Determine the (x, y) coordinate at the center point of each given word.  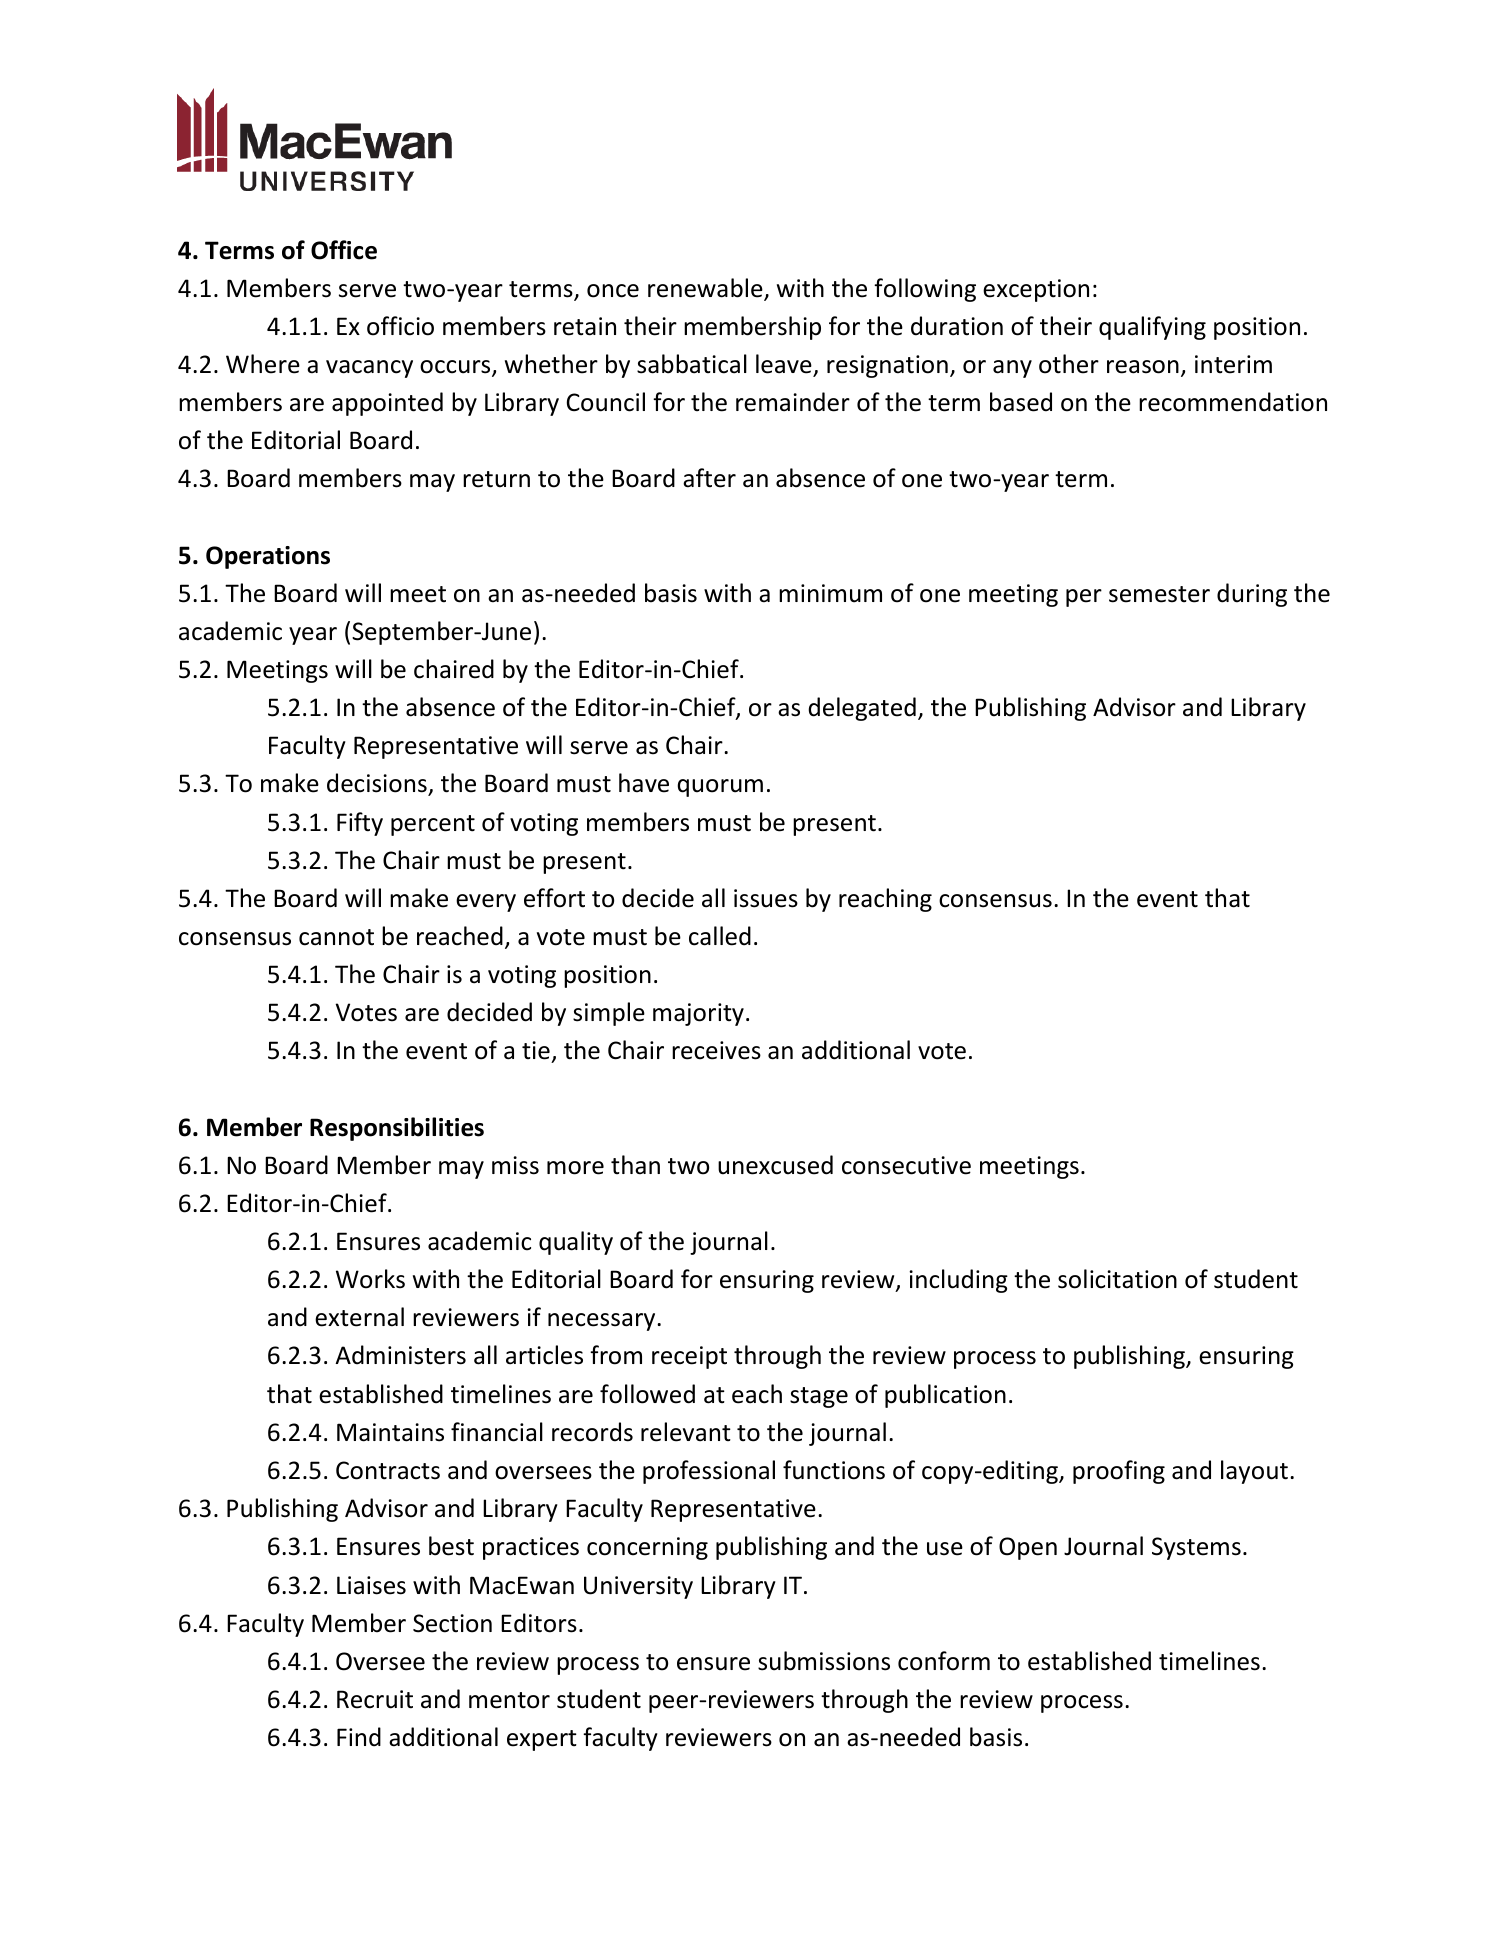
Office (344, 250)
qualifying (1152, 328)
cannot (336, 937)
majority (698, 1014)
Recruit (375, 1699)
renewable (706, 289)
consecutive (906, 1165)
